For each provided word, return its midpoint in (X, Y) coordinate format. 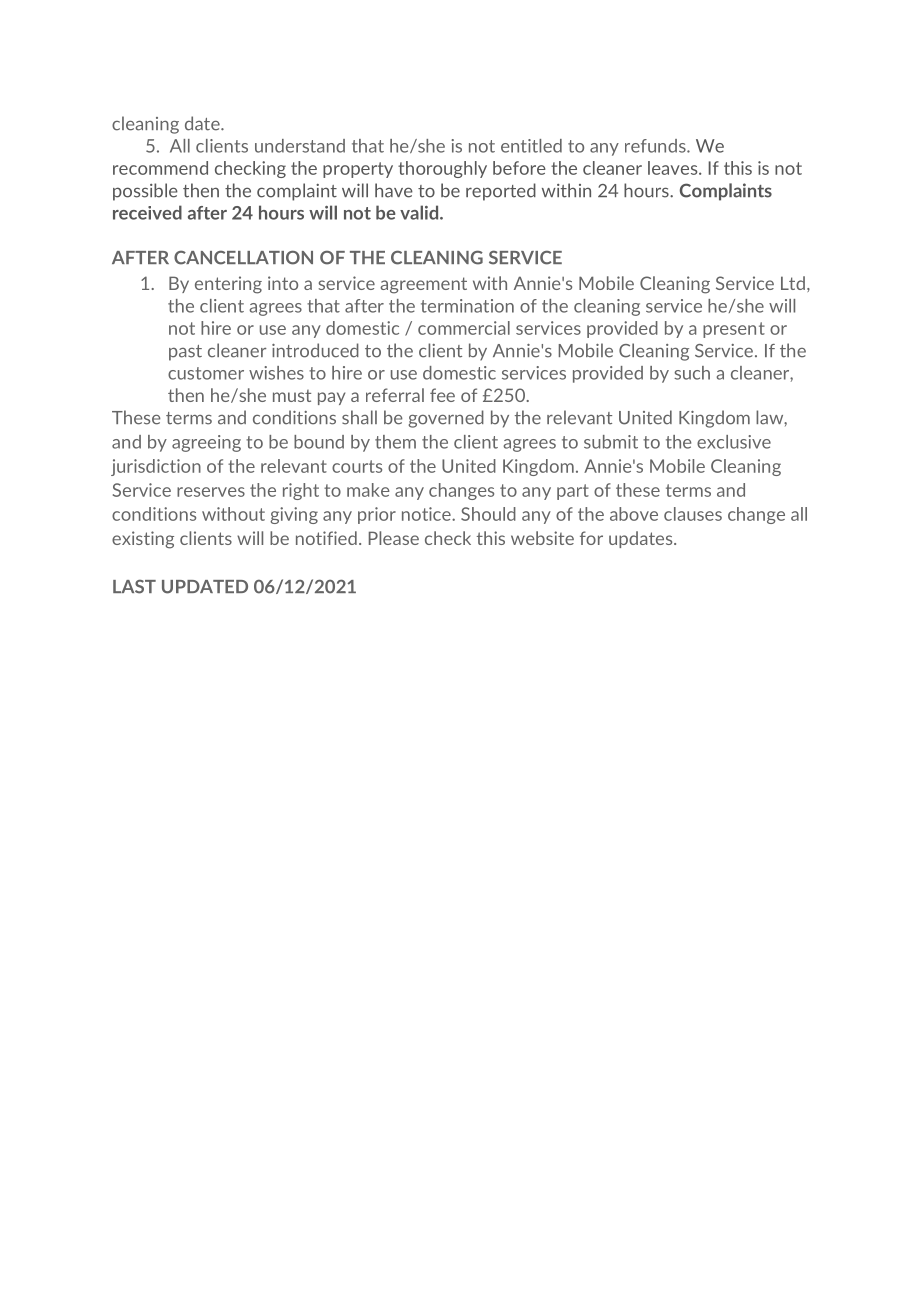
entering (228, 285)
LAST (134, 586)
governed (446, 419)
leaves (674, 168)
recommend (160, 168)
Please (394, 538)
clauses (693, 514)
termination (467, 306)
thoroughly (442, 169)
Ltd (793, 283)
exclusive (734, 442)
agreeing (206, 443)
